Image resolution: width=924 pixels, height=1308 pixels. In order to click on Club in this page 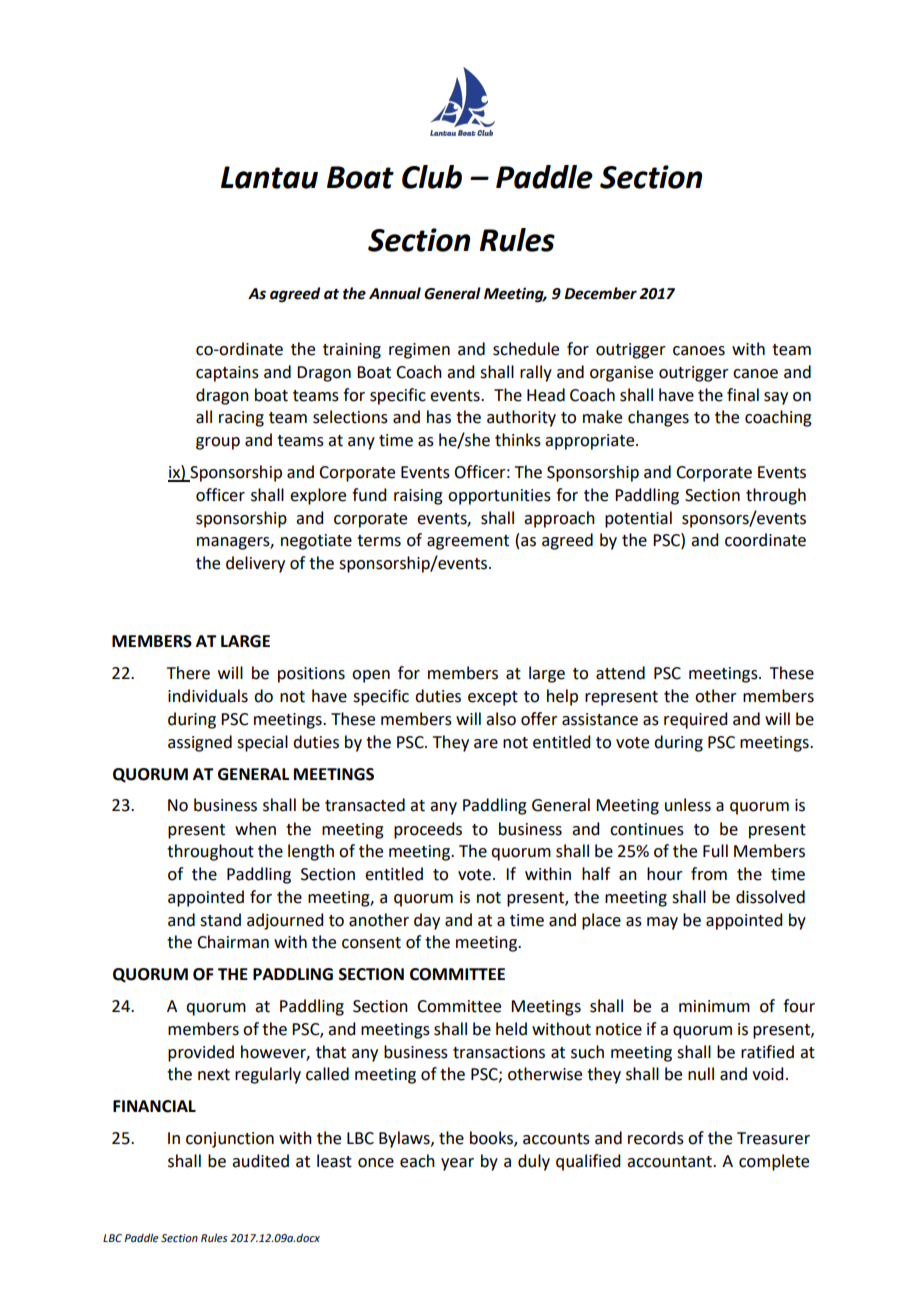, I will do `click(432, 177)`.
